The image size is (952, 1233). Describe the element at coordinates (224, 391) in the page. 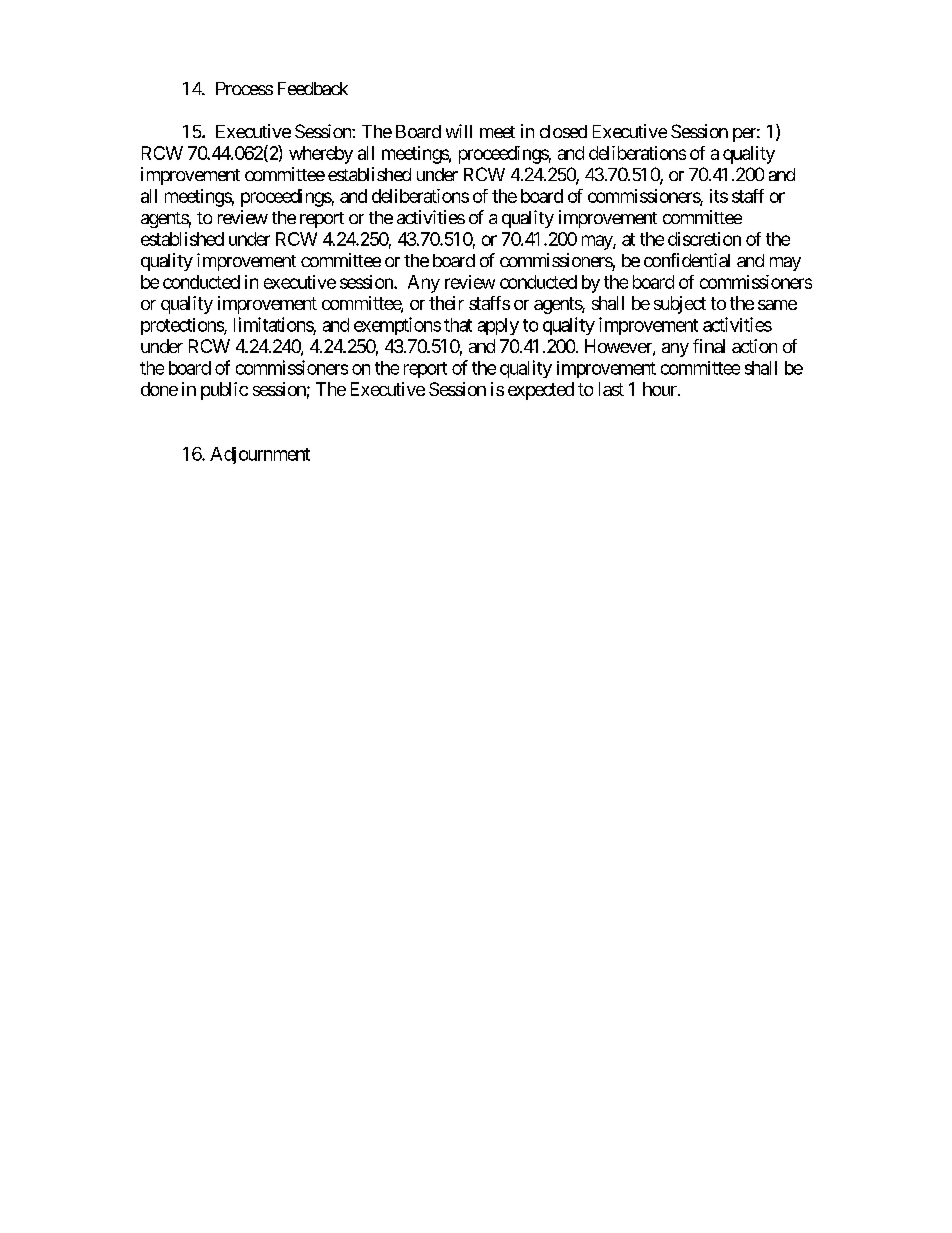

I see `public` at that location.
